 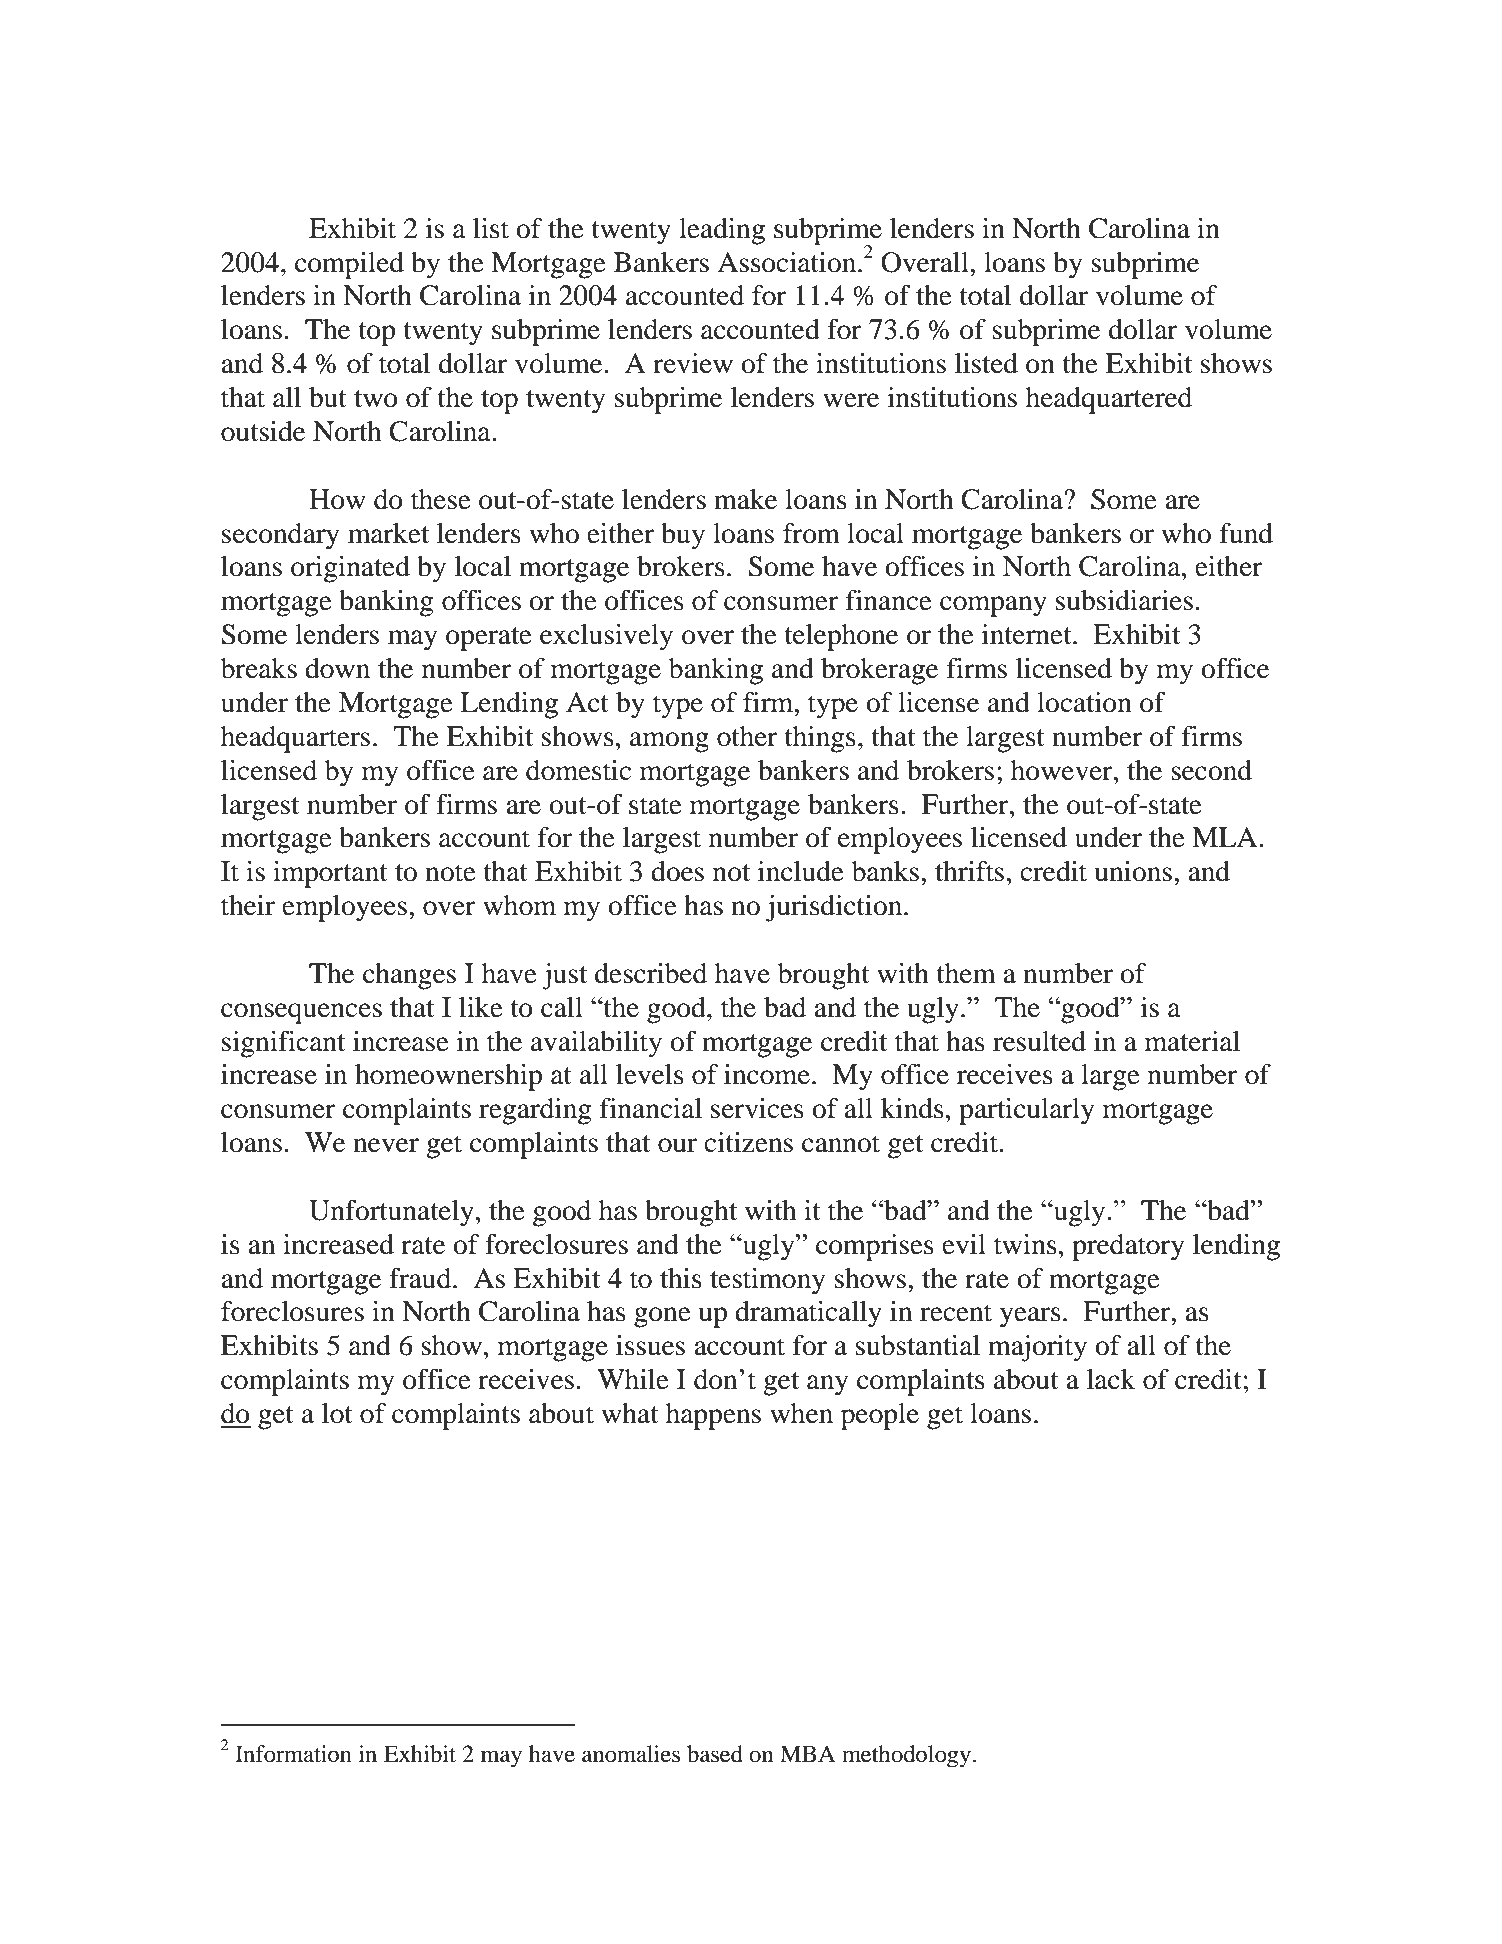 What do you see at coordinates (1192, 1041) in the image?
I see `material` at bounding box center [1192, 1041].
